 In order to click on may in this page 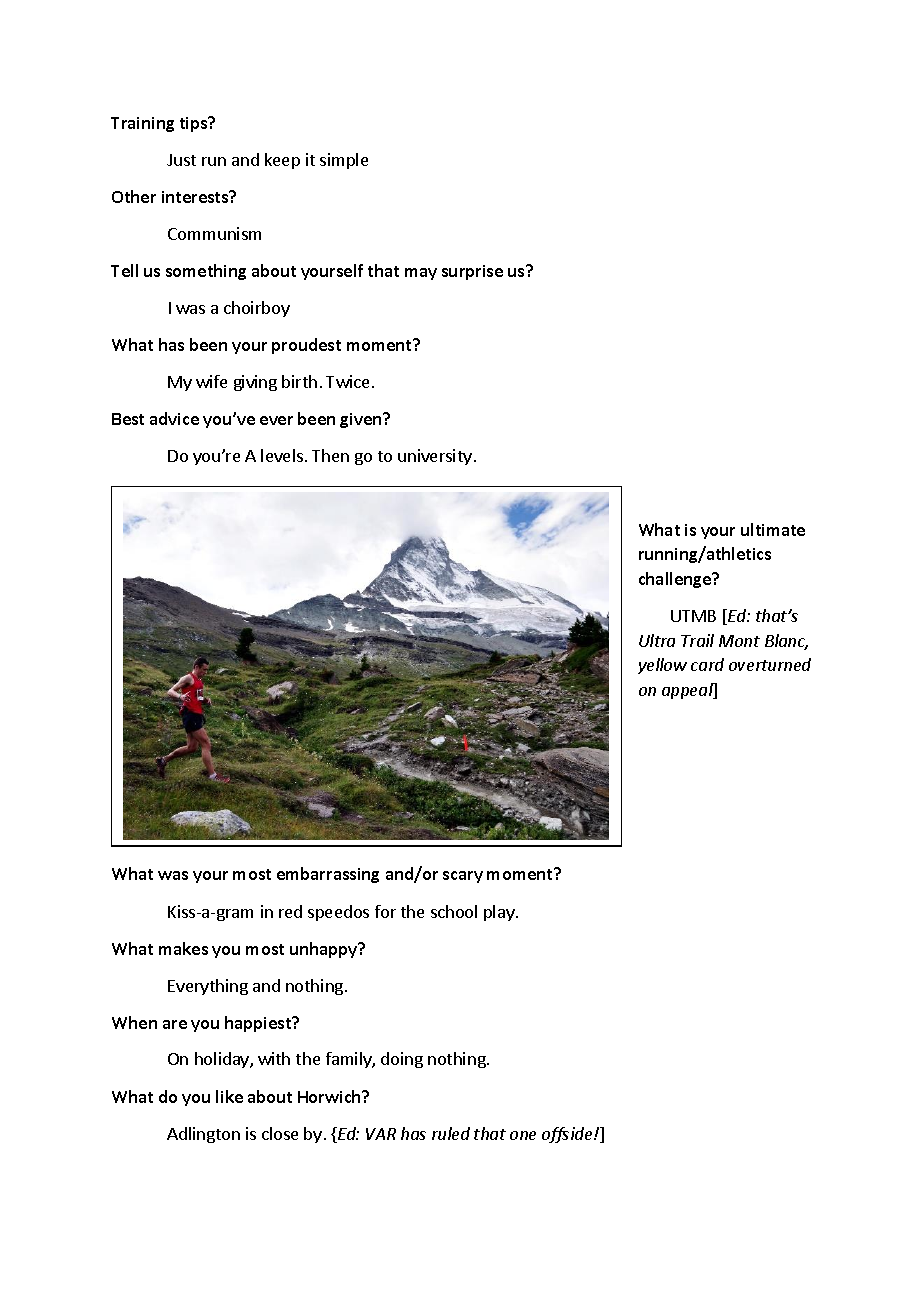, I will do `click(421, 274)`.
